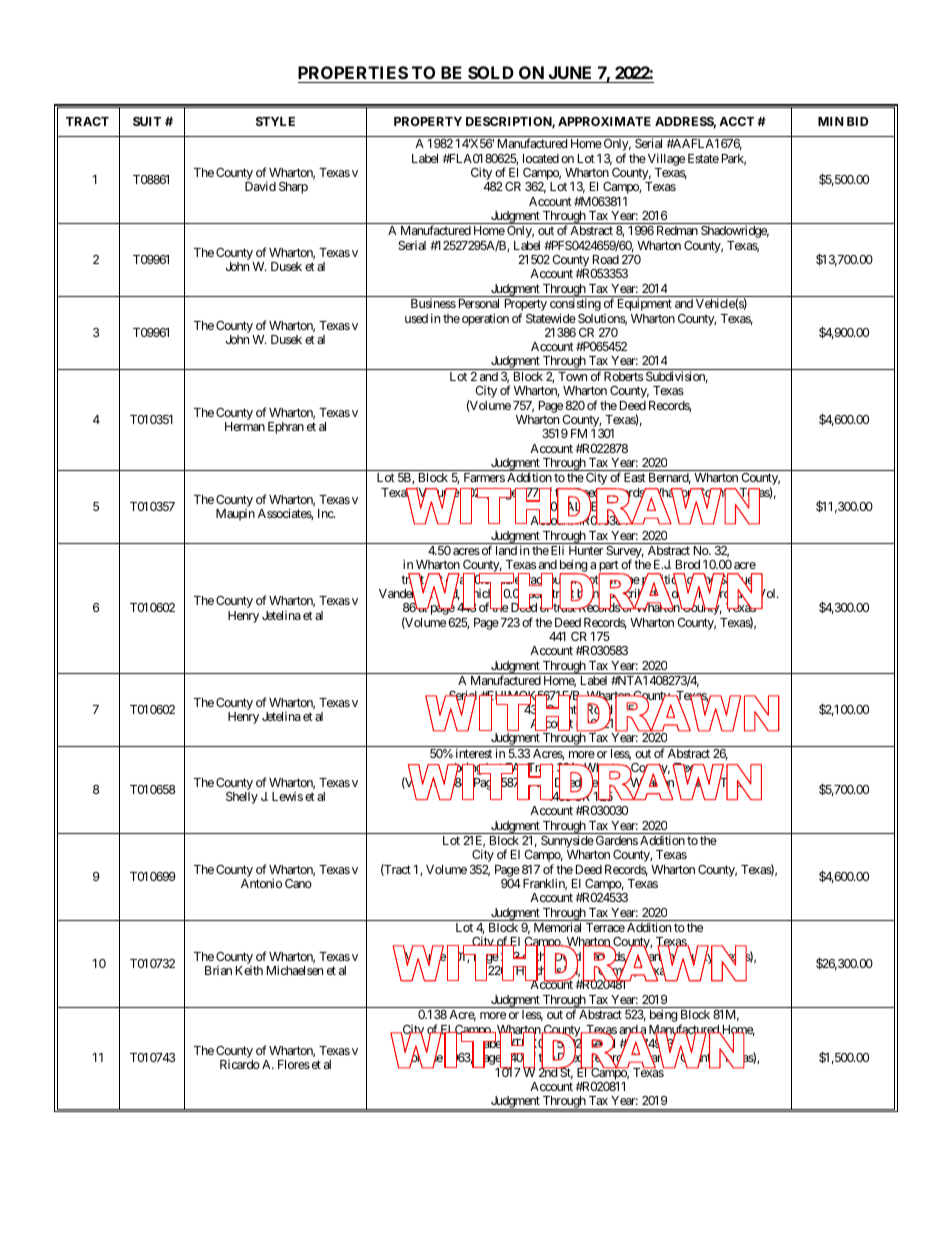  What do you see at coordinates (261, 883) in the screenshot?
I see `Antonio` at bounding box center [261, 883].
